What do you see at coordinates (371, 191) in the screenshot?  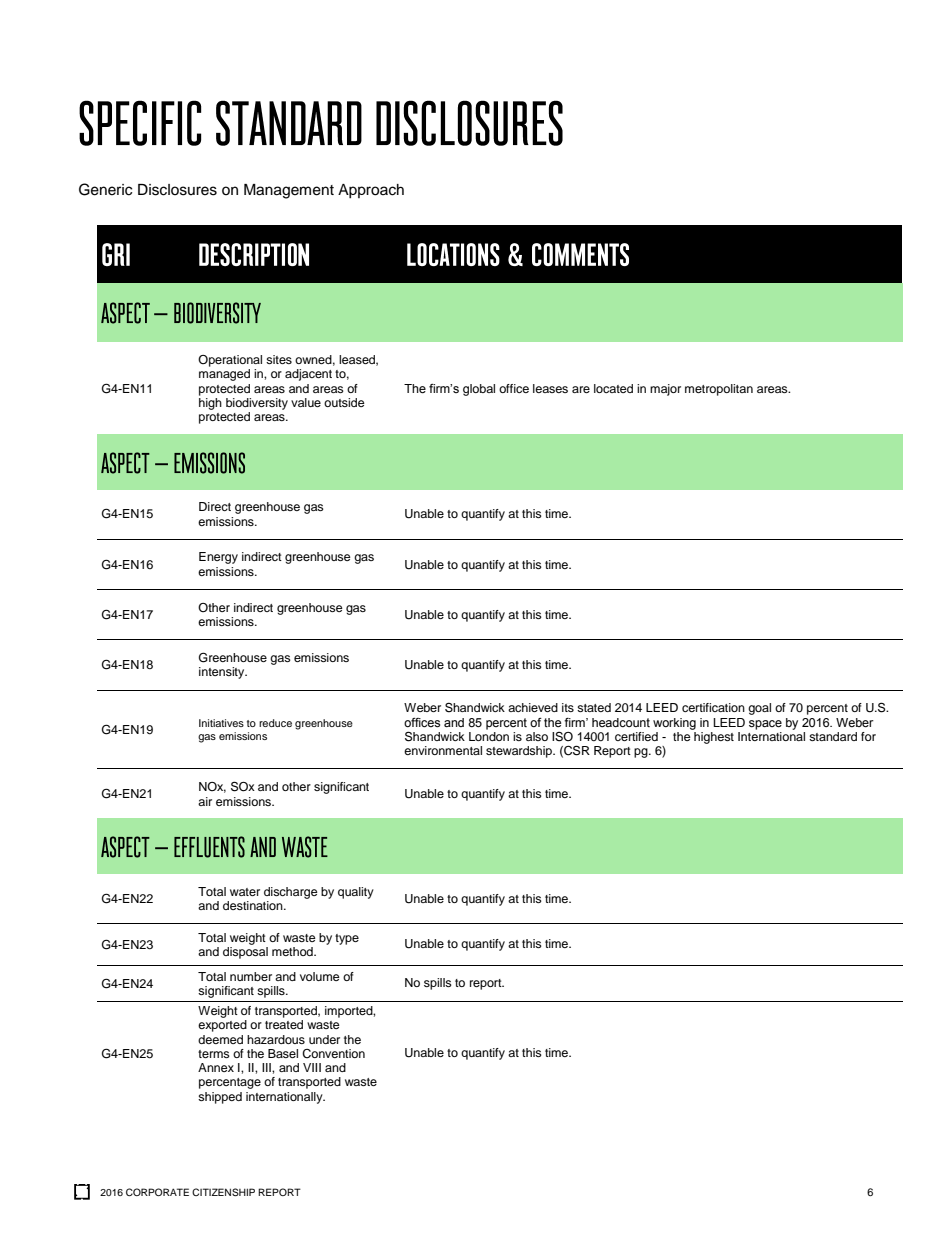 I see `Approach` at bounding box center [371, 191].
